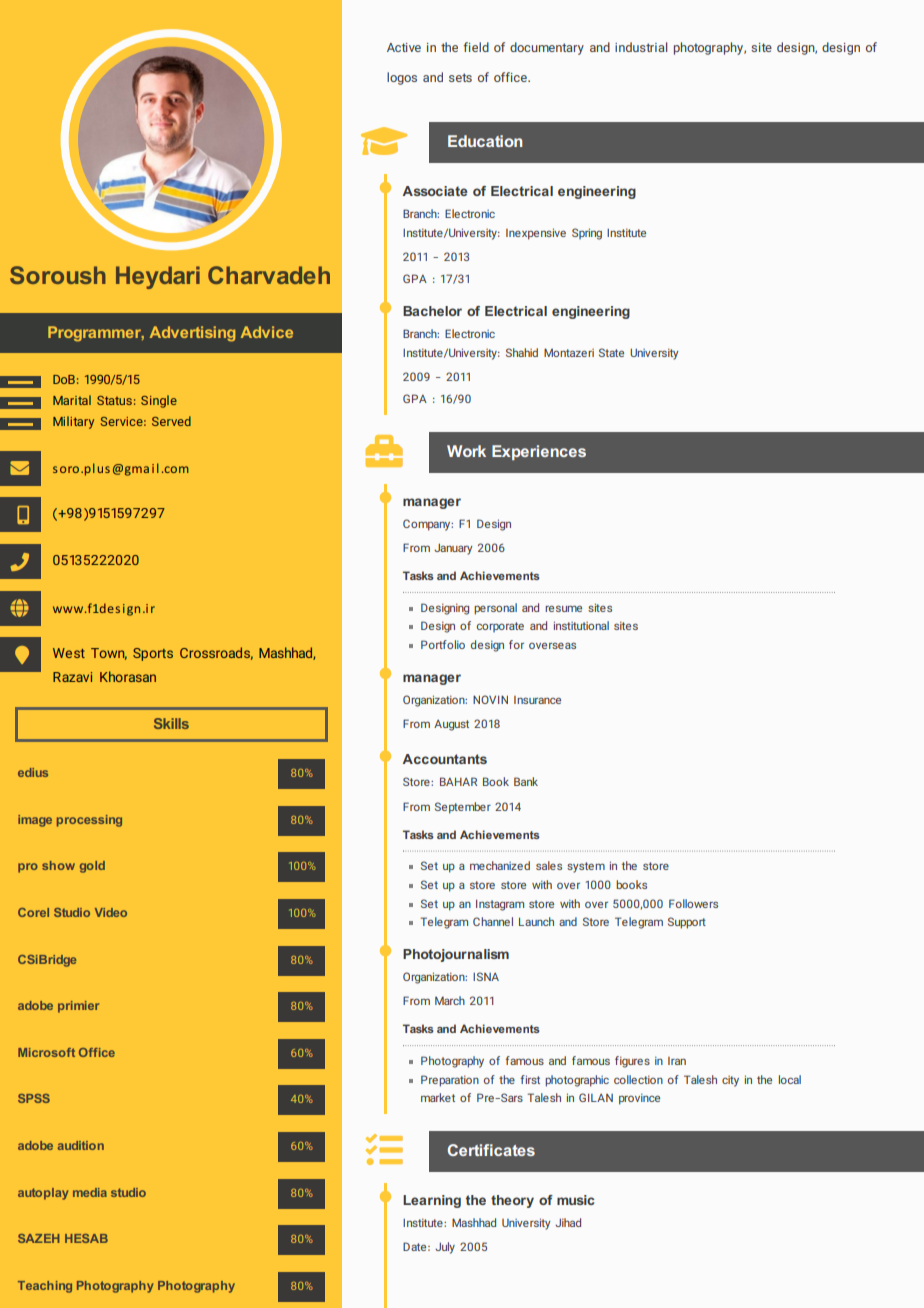 The height and width of the screenshot is (1308, 924). I want to click on September, so click(463, 808).
